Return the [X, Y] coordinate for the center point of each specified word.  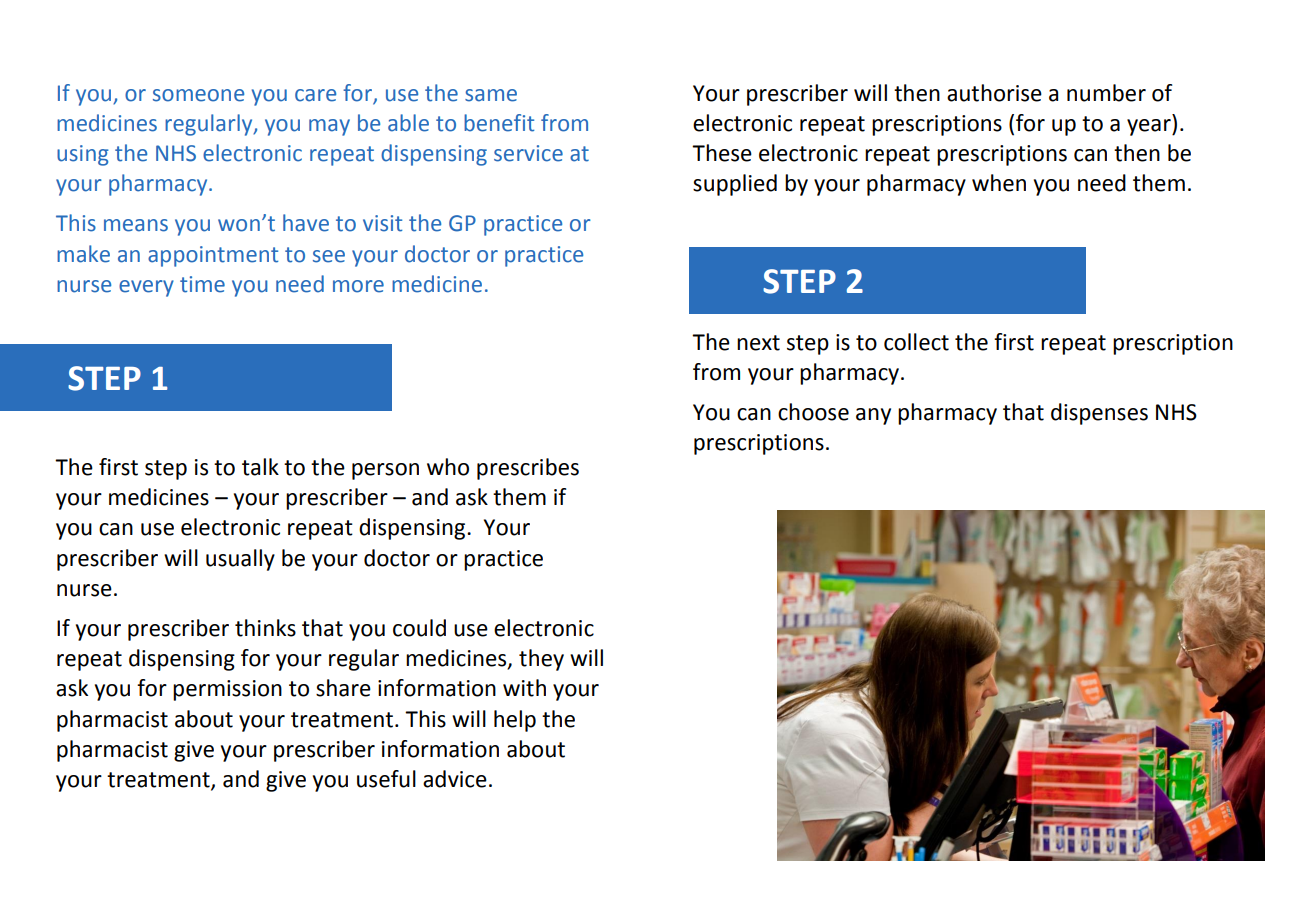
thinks [265, 628]
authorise [994, 93]
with [524, 688]
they [541, 660]
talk [260, 467]
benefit [499, 123]
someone [198, 95]
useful [386, 779]
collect [916, 342]
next [758, 343]
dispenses [1099, 414]
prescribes [528, 469]
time [202, 284]
